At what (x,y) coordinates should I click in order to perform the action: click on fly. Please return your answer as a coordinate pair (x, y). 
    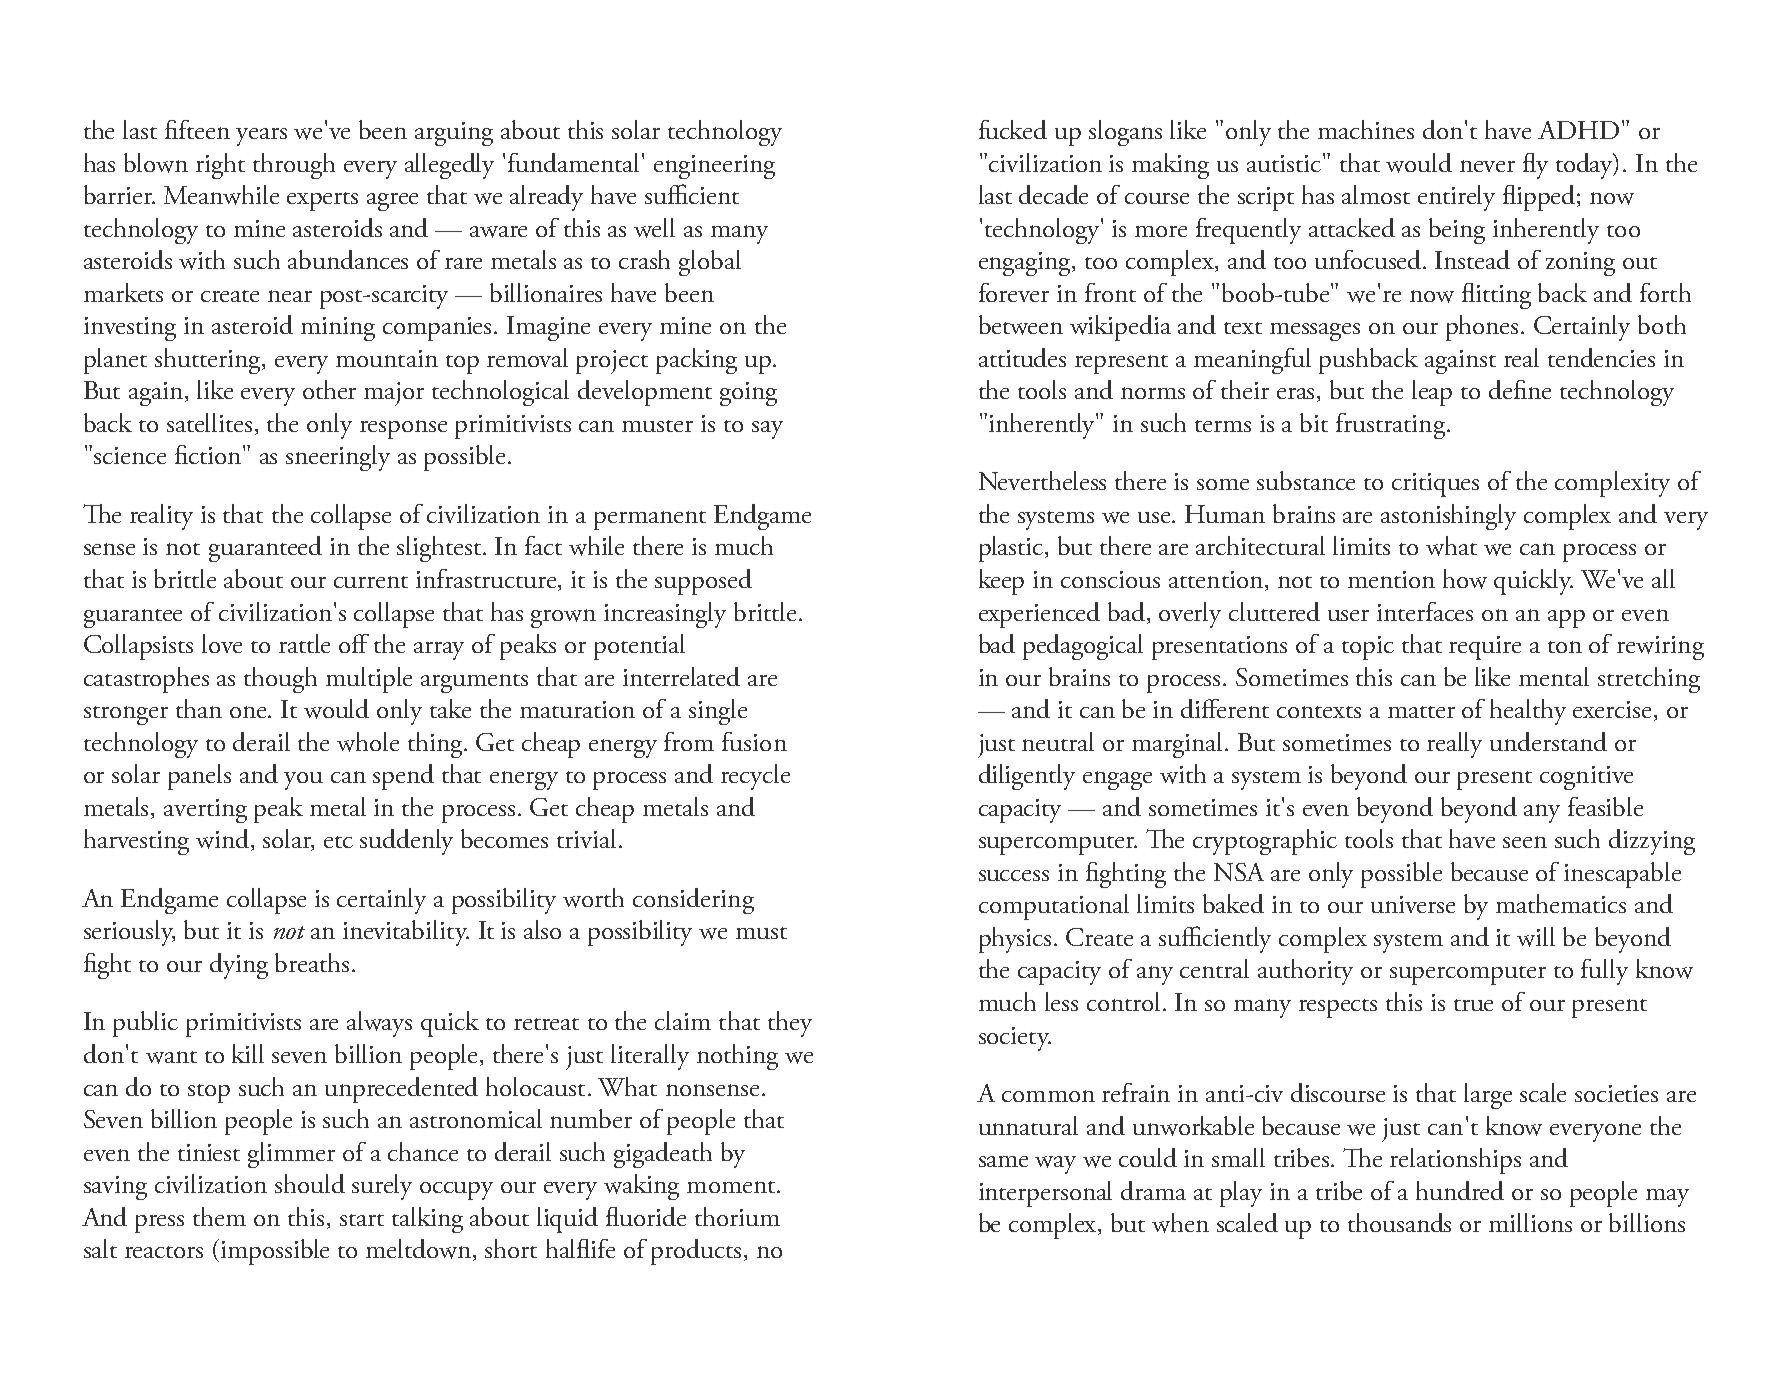
    Looking at the image, I should click on (1535, 166).
